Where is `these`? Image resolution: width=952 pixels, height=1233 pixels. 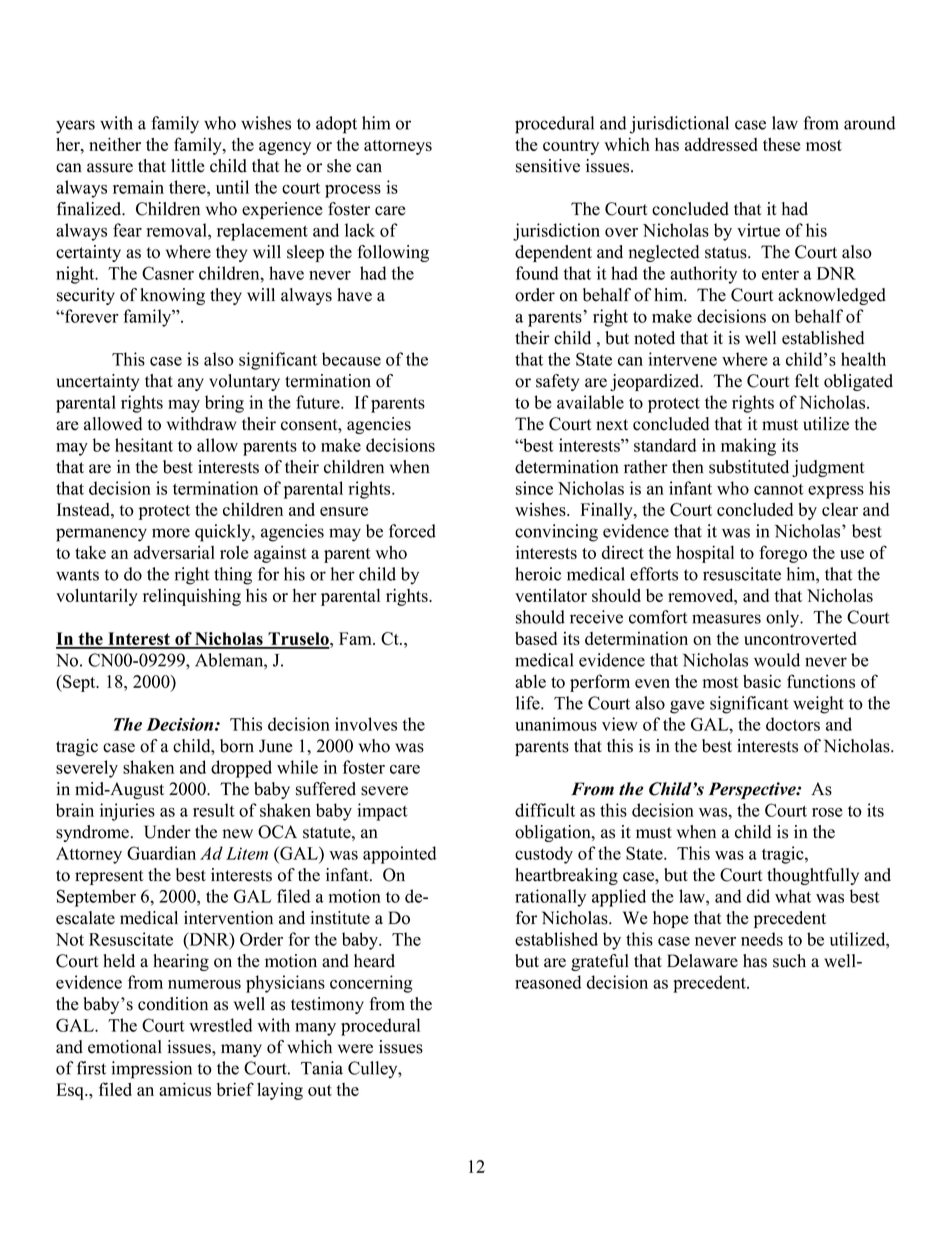
these is located at coordinates (781, 144).
